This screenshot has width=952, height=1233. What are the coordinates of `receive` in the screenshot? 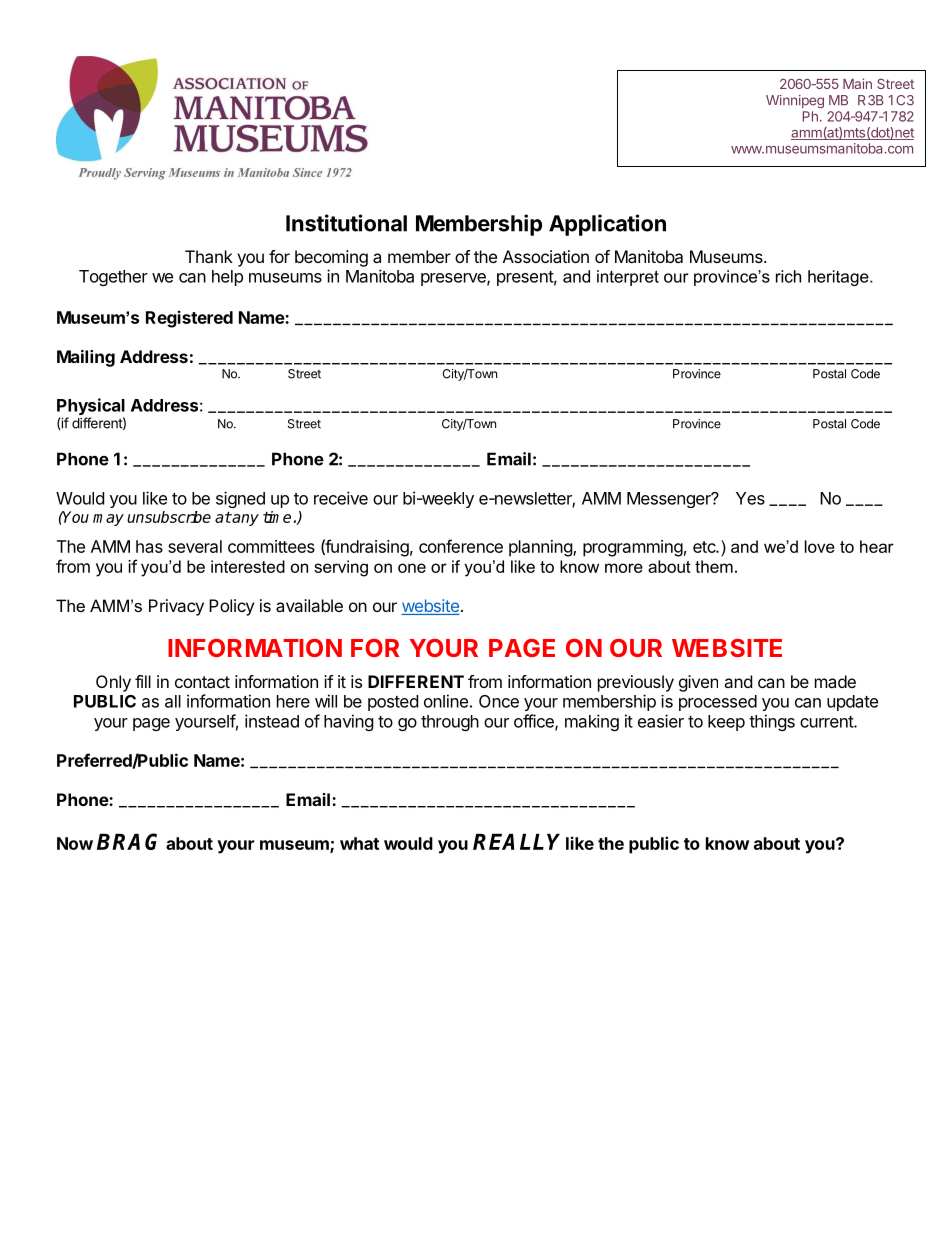 It's located at (341, 498).
